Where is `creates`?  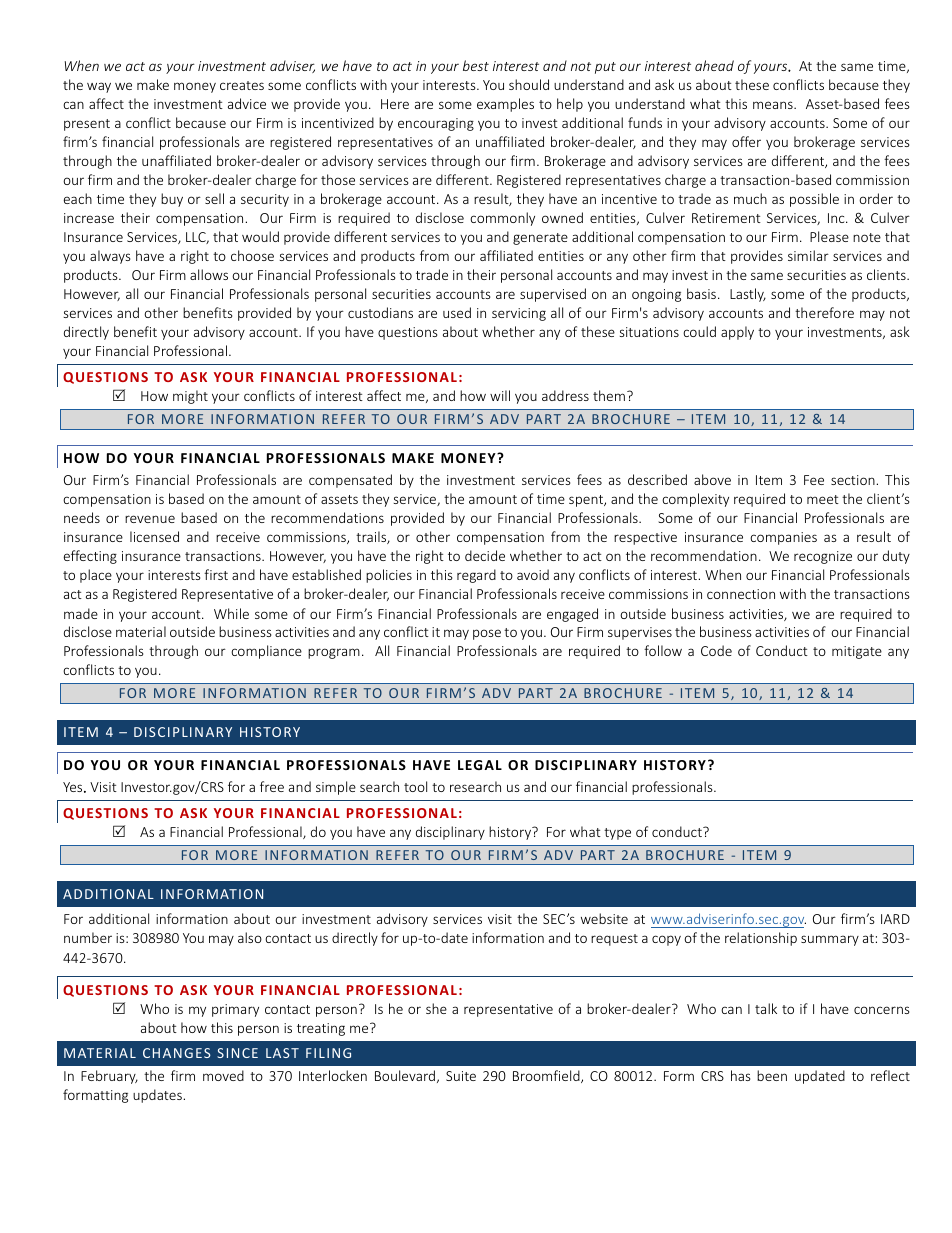
creates is located at coordinates (242, 85).
